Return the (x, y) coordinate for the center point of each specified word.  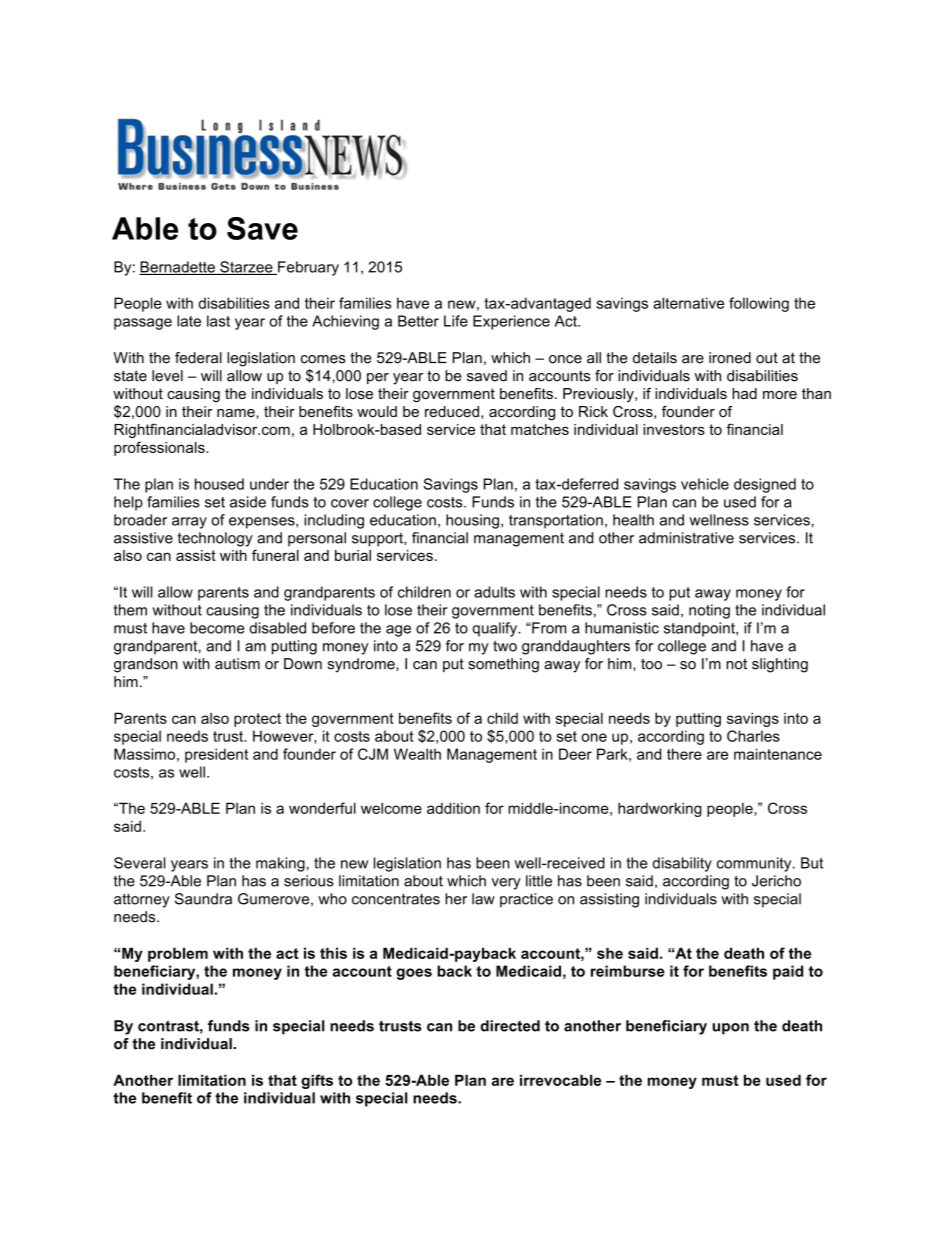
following (759, 304)
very (506, 884)
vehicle (705, 484)
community (755, 864)
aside (248, 502)
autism (237, 664)
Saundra (203, 899)
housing (472, 521)
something (503, 665)
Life (456, 321)
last (218, 321)
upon (730, 1029)
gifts (317, 1081)
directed (510, 1026)
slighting (780, 665)
